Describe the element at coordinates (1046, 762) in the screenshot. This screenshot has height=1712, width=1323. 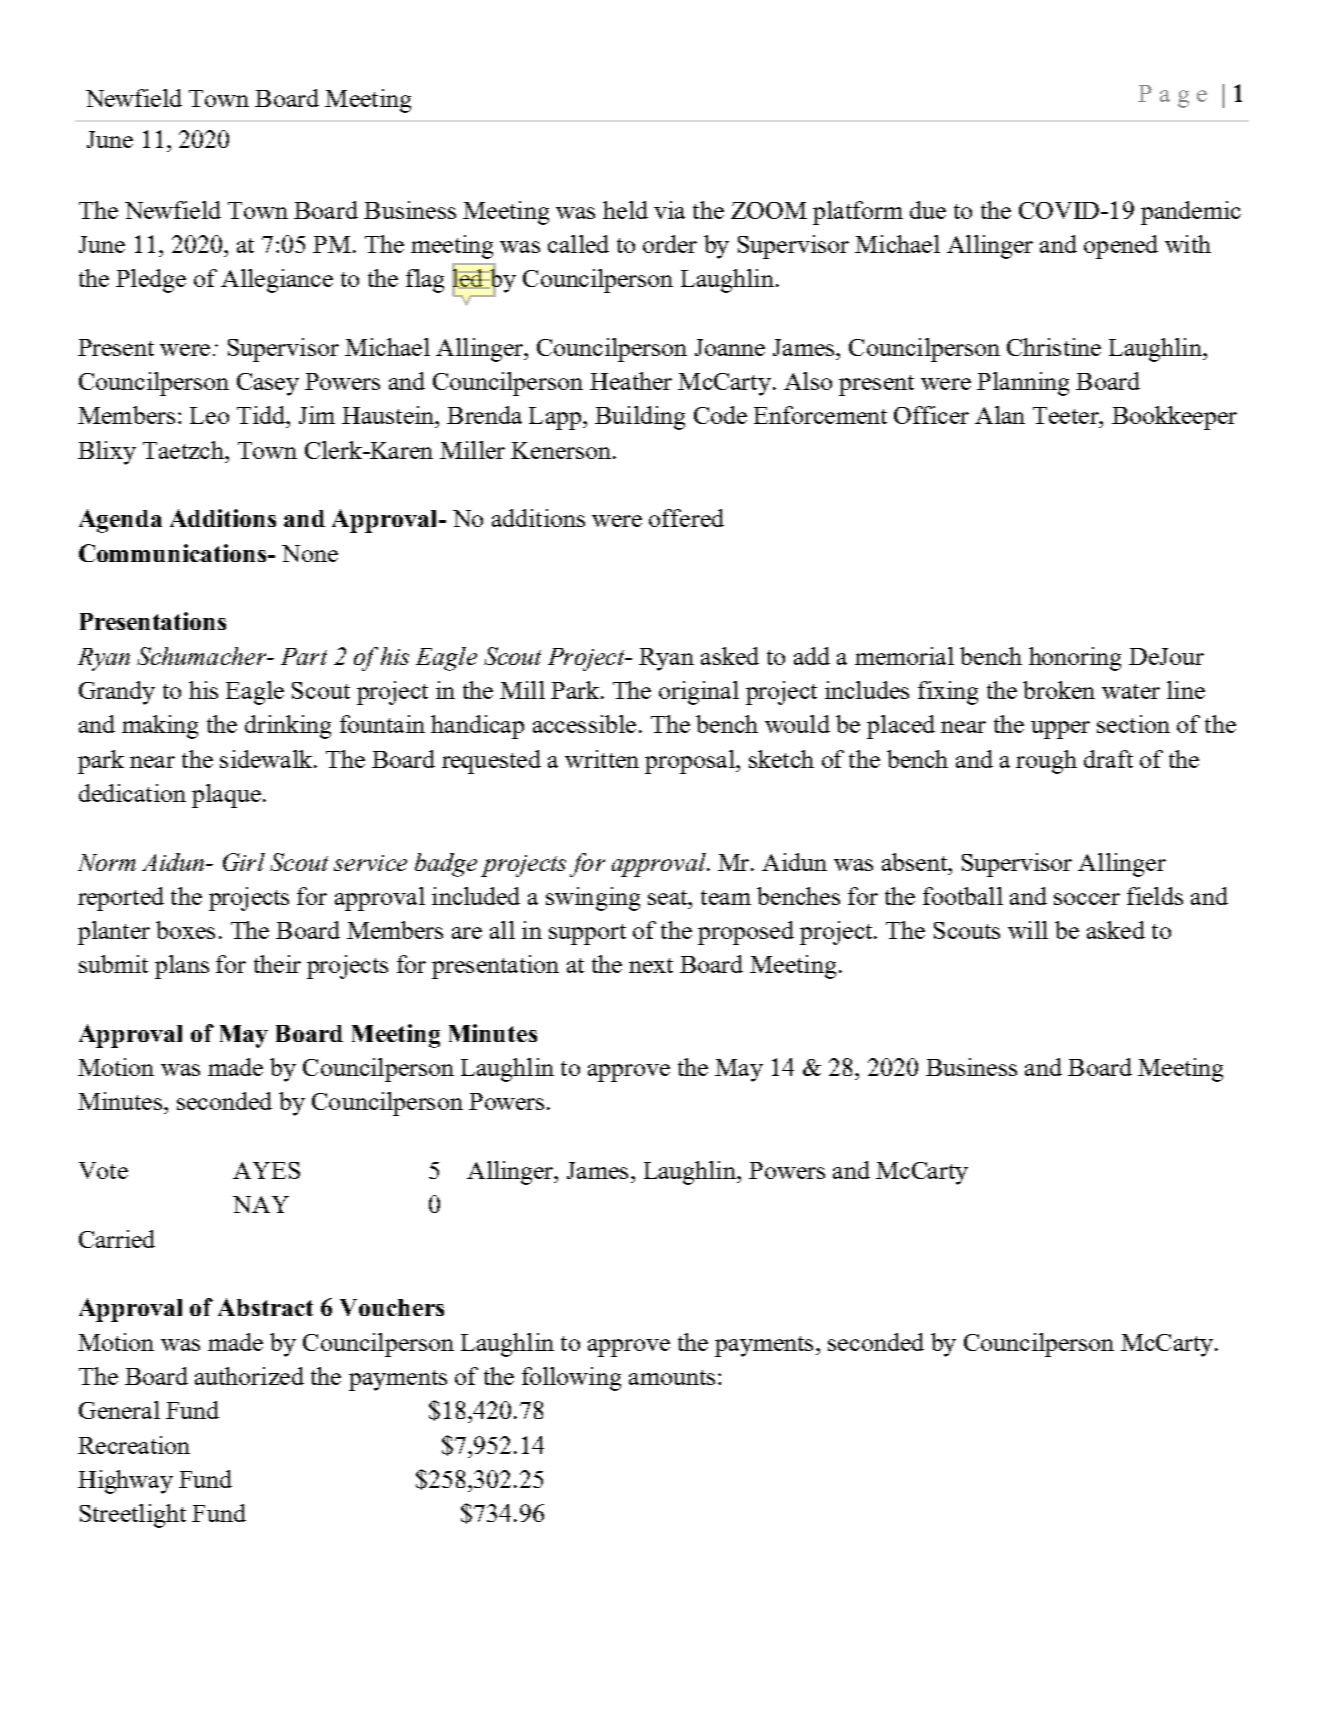
I see `rough` at that location.
